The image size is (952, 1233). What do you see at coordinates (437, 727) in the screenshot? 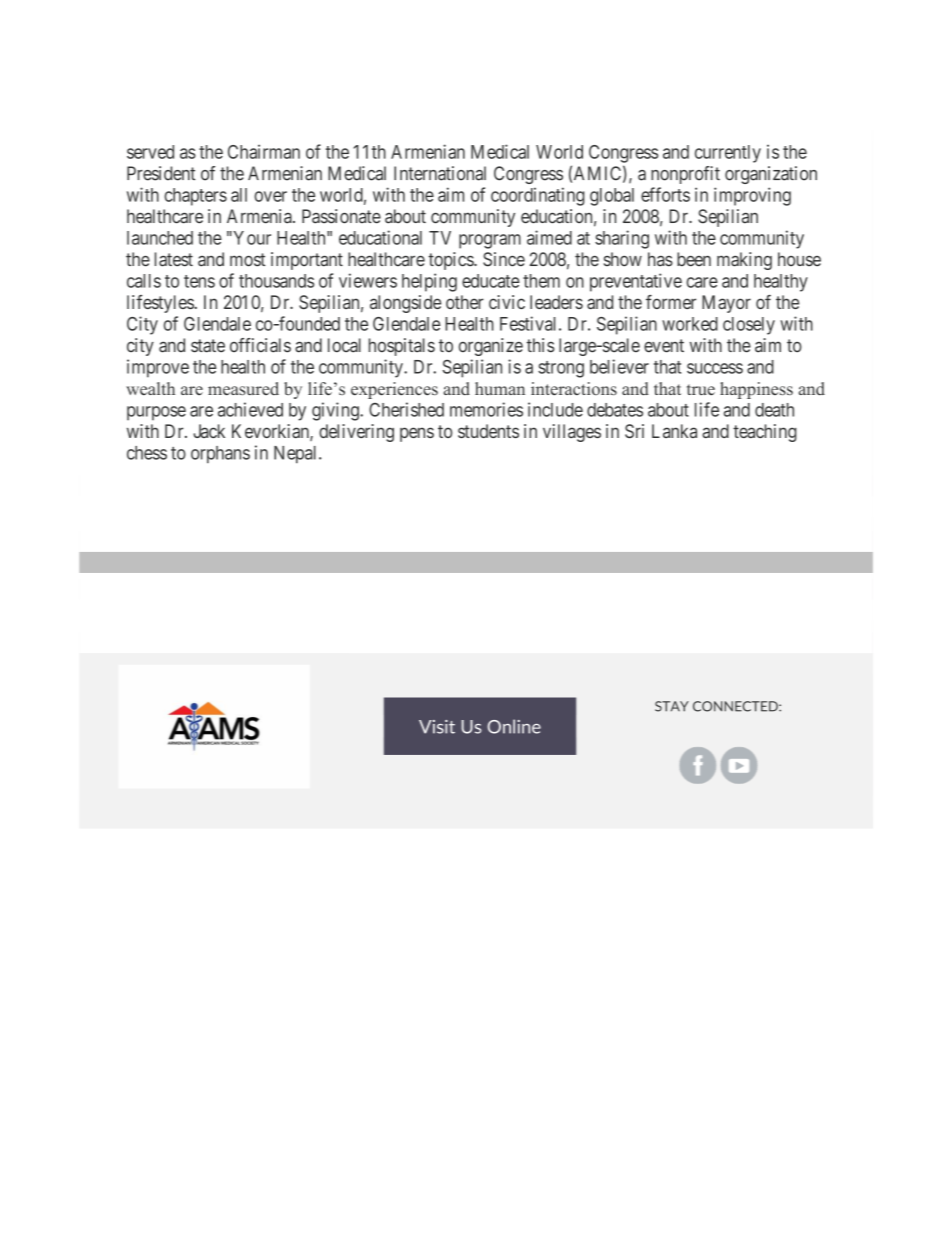
I see `Visit` at bounding box center [437, 727].
